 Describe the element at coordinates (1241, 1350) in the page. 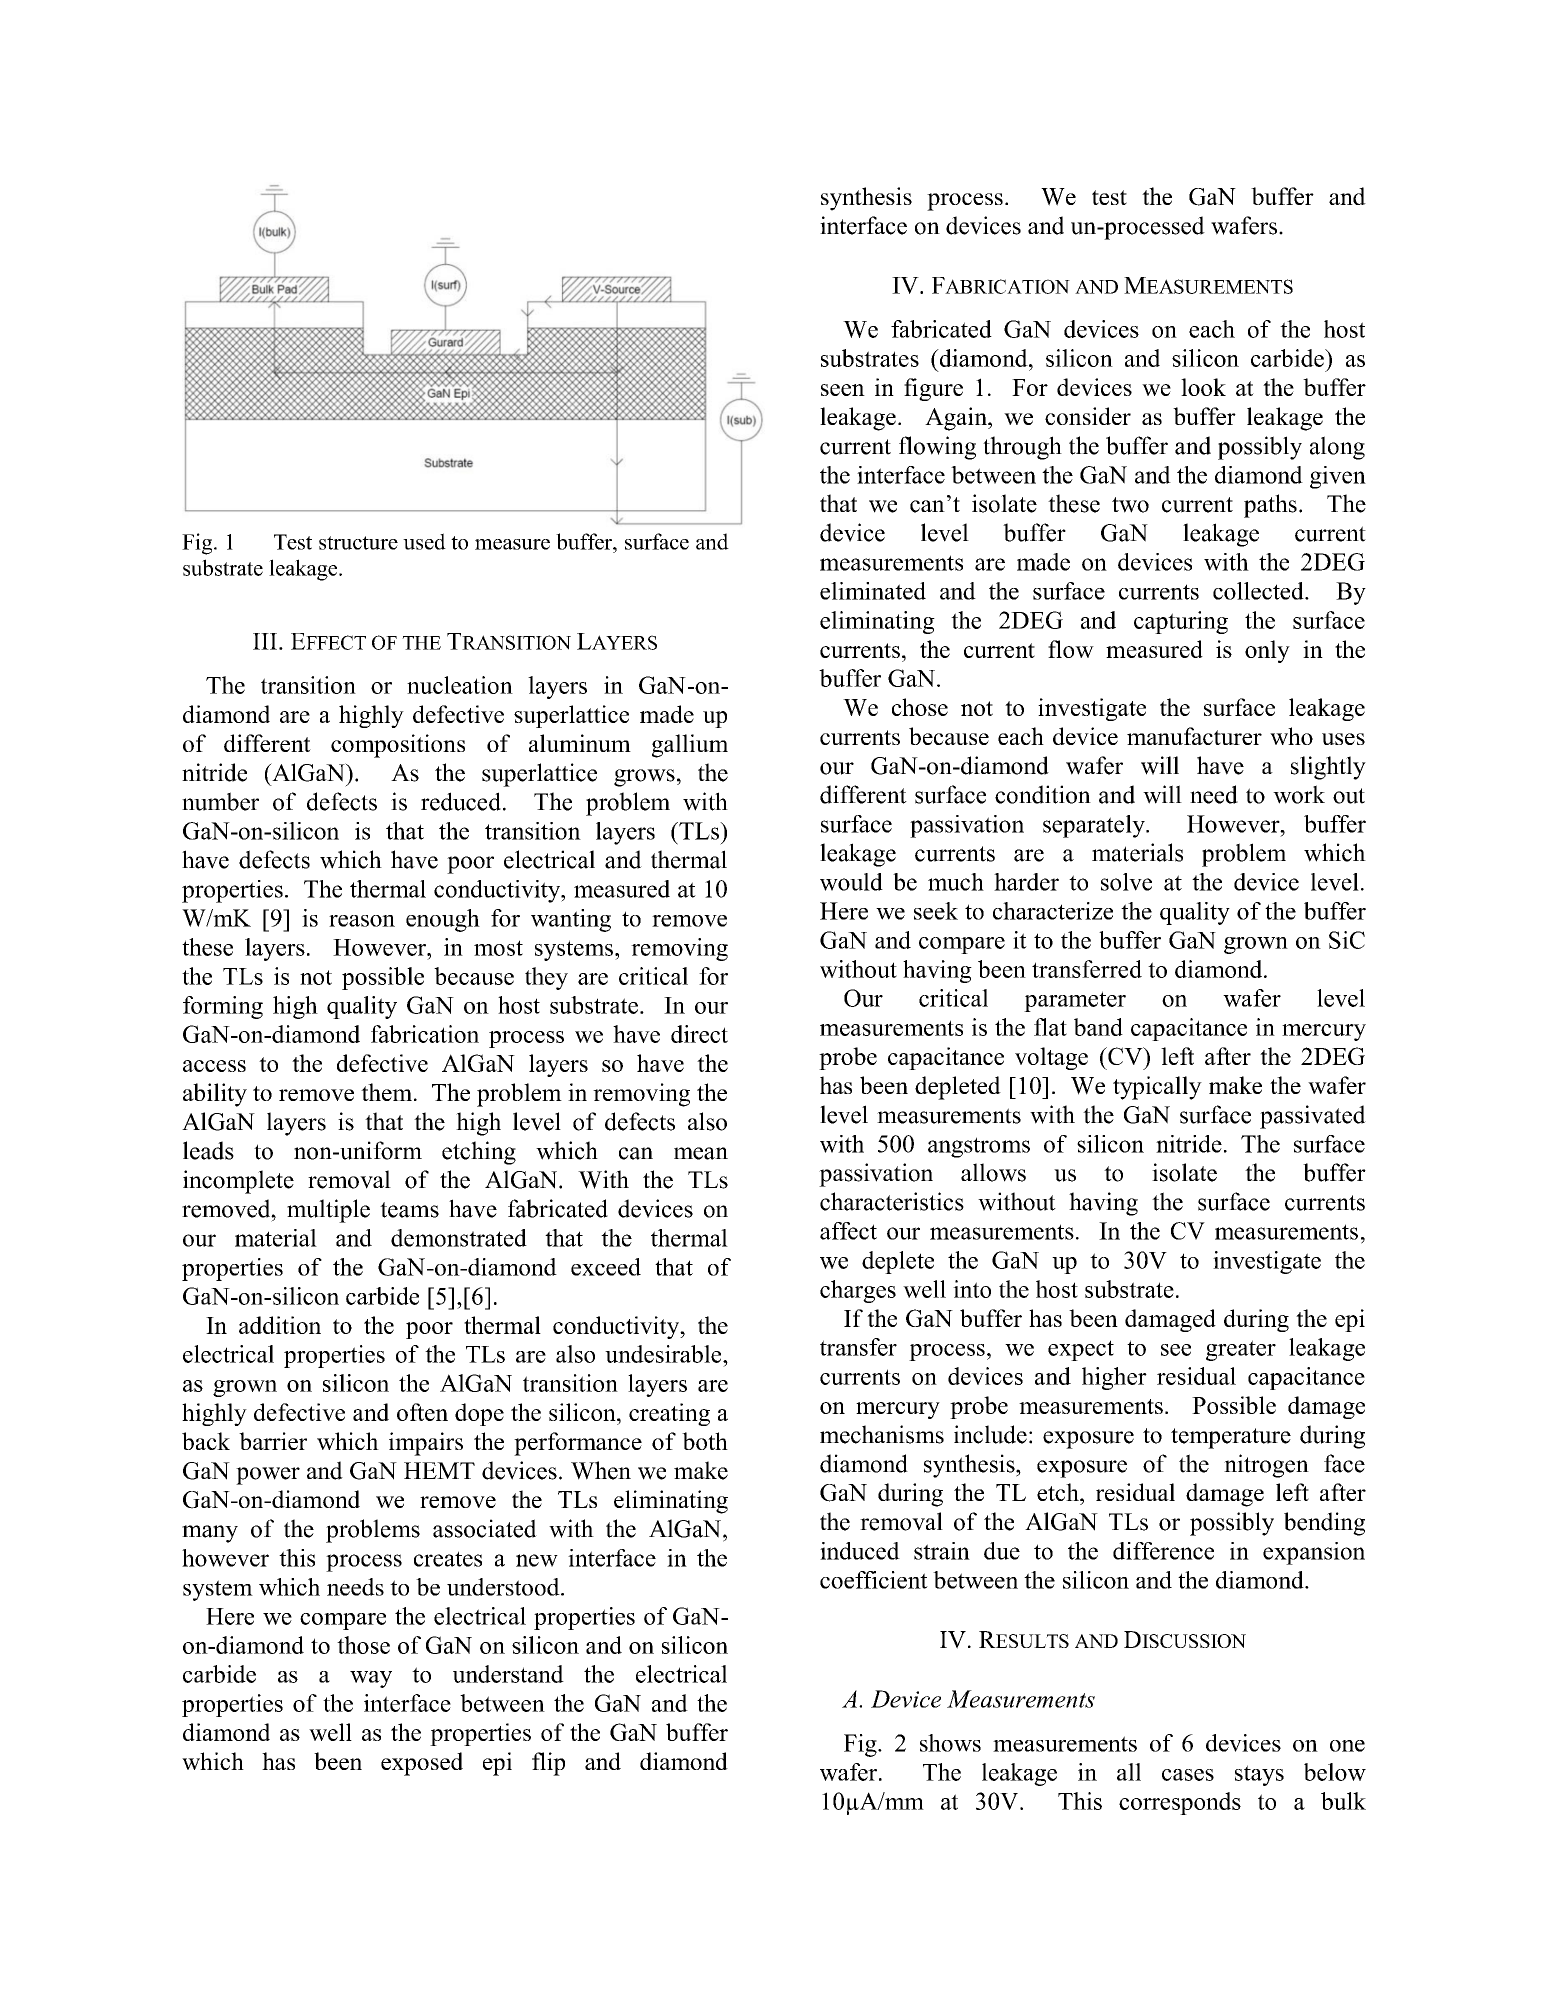

I see `greater` at that location.
